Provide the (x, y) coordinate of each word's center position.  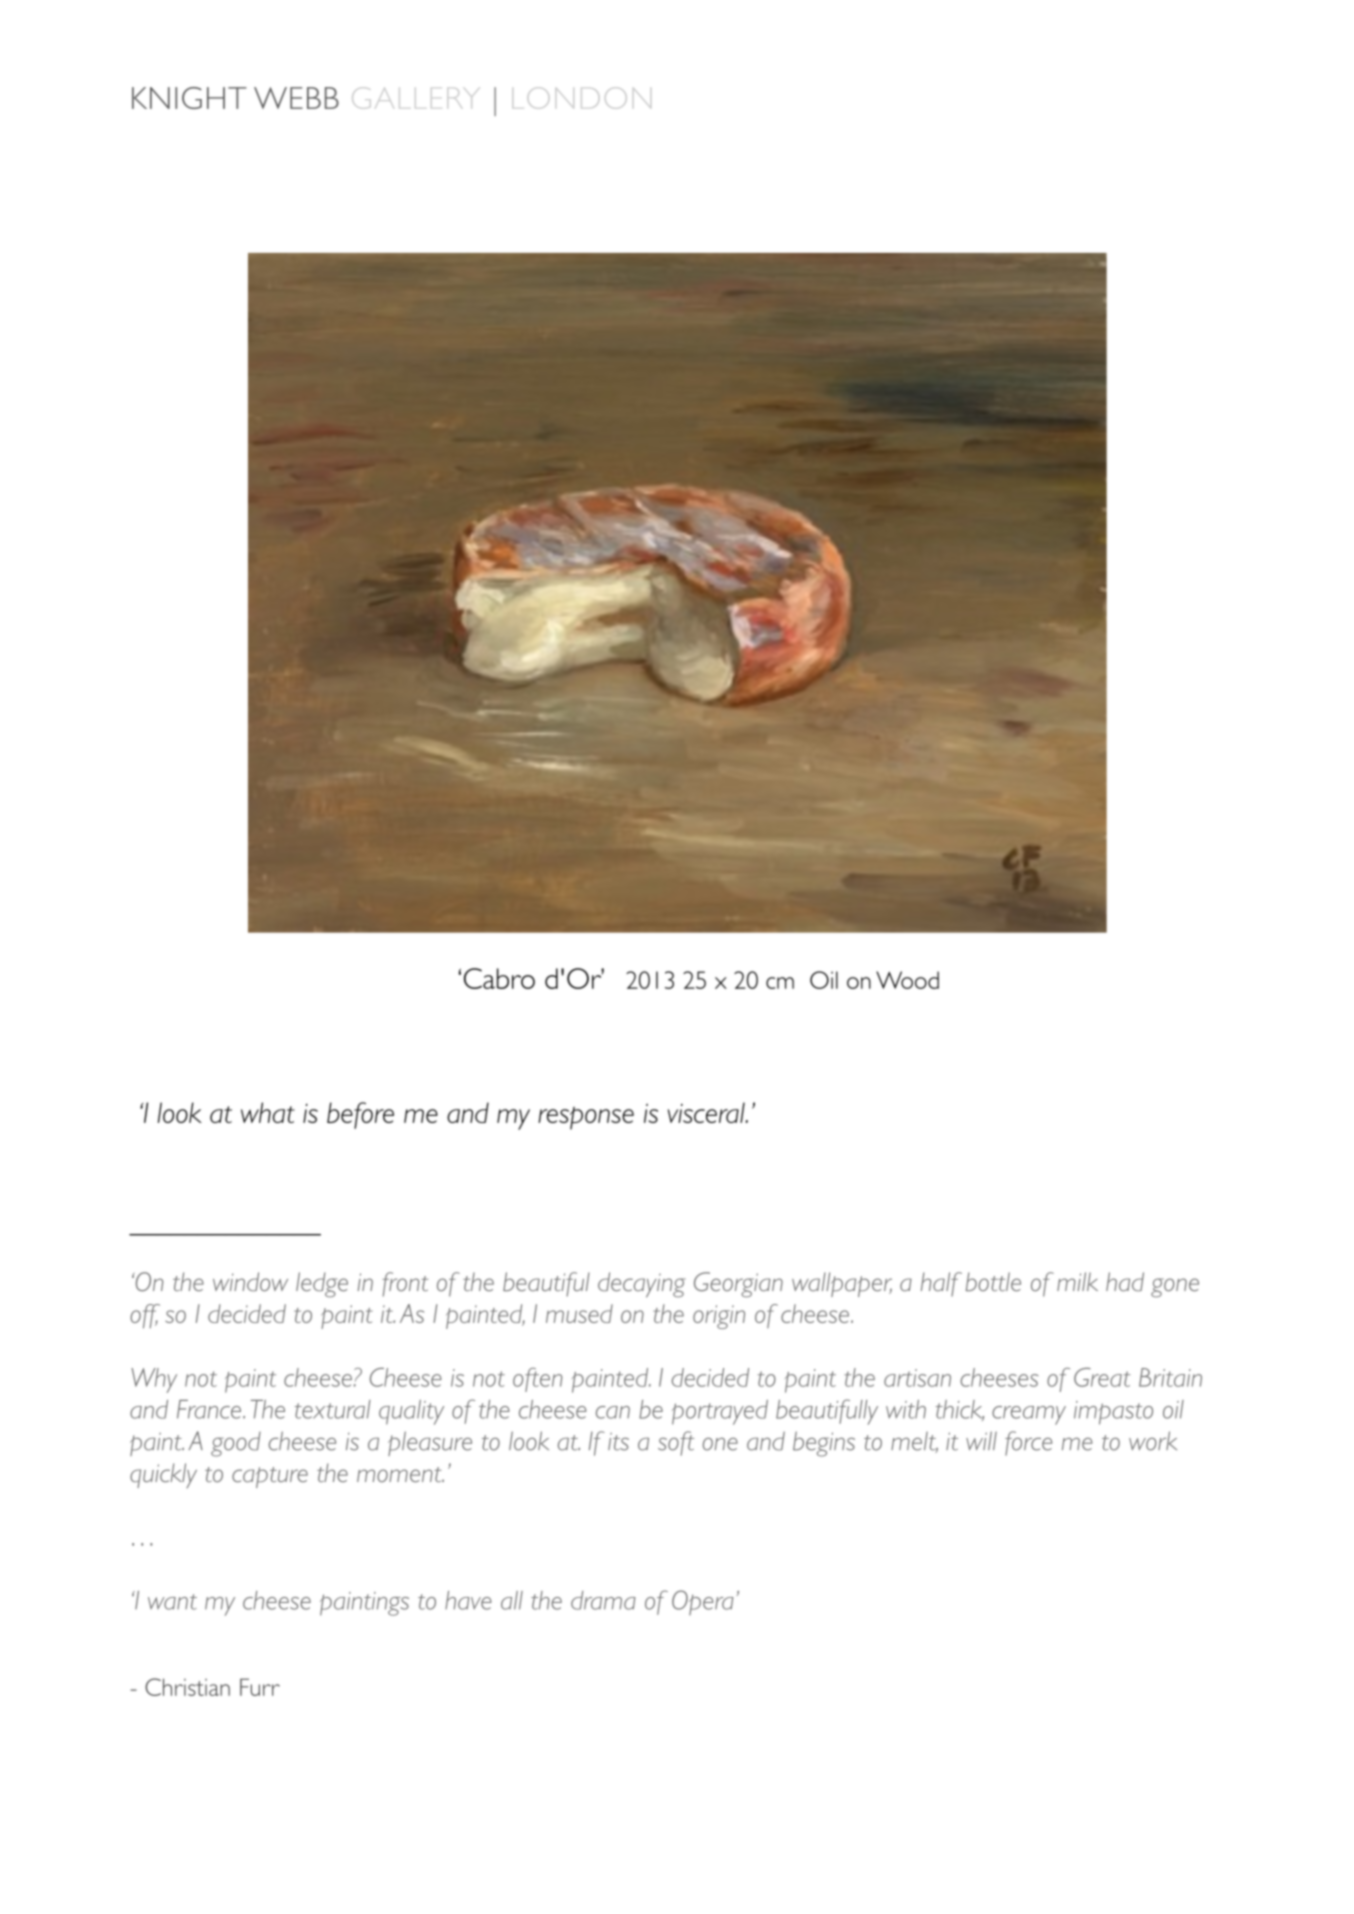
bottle (993, 1281)
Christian (187, 1687)
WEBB (296, 98)
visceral (707, 1112)
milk (1077, 1281)
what (268, 1112)
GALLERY (415, 98)
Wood (907, 980)
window (250, 1281)
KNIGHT (189, 98)
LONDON (581, 98)
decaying (641, 1285)
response (586, 1118)
